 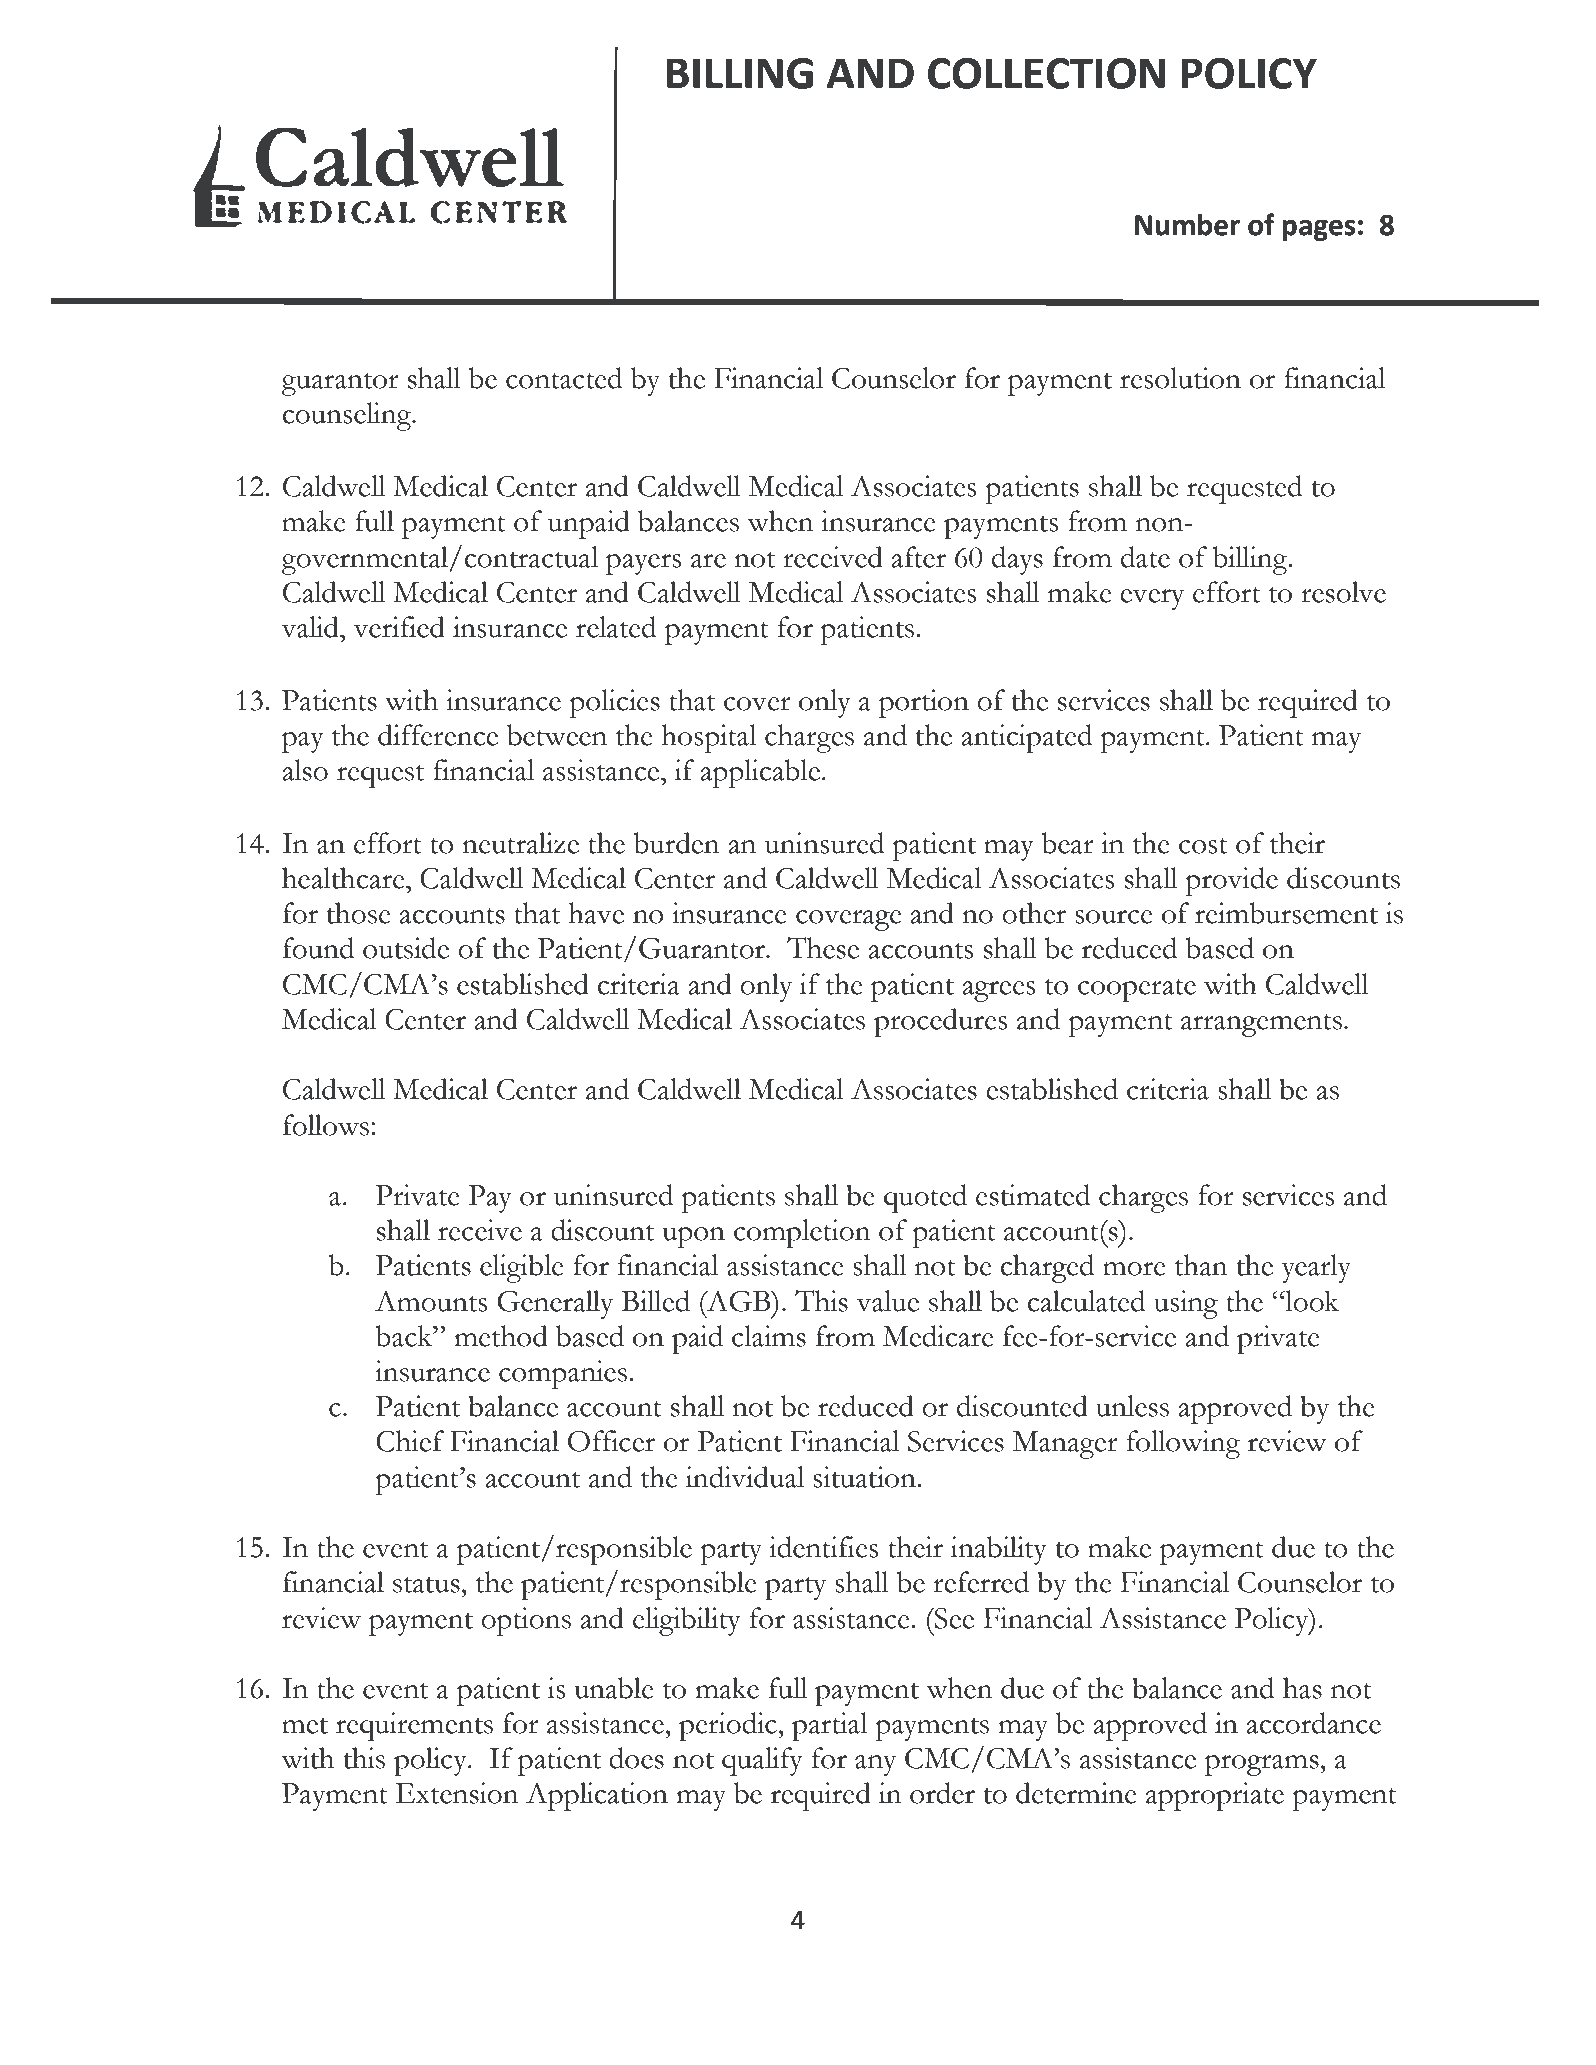 What do you see at coordinates (830, 1726) in the document?
I see `partial` at bounding box center [830, 1726].
